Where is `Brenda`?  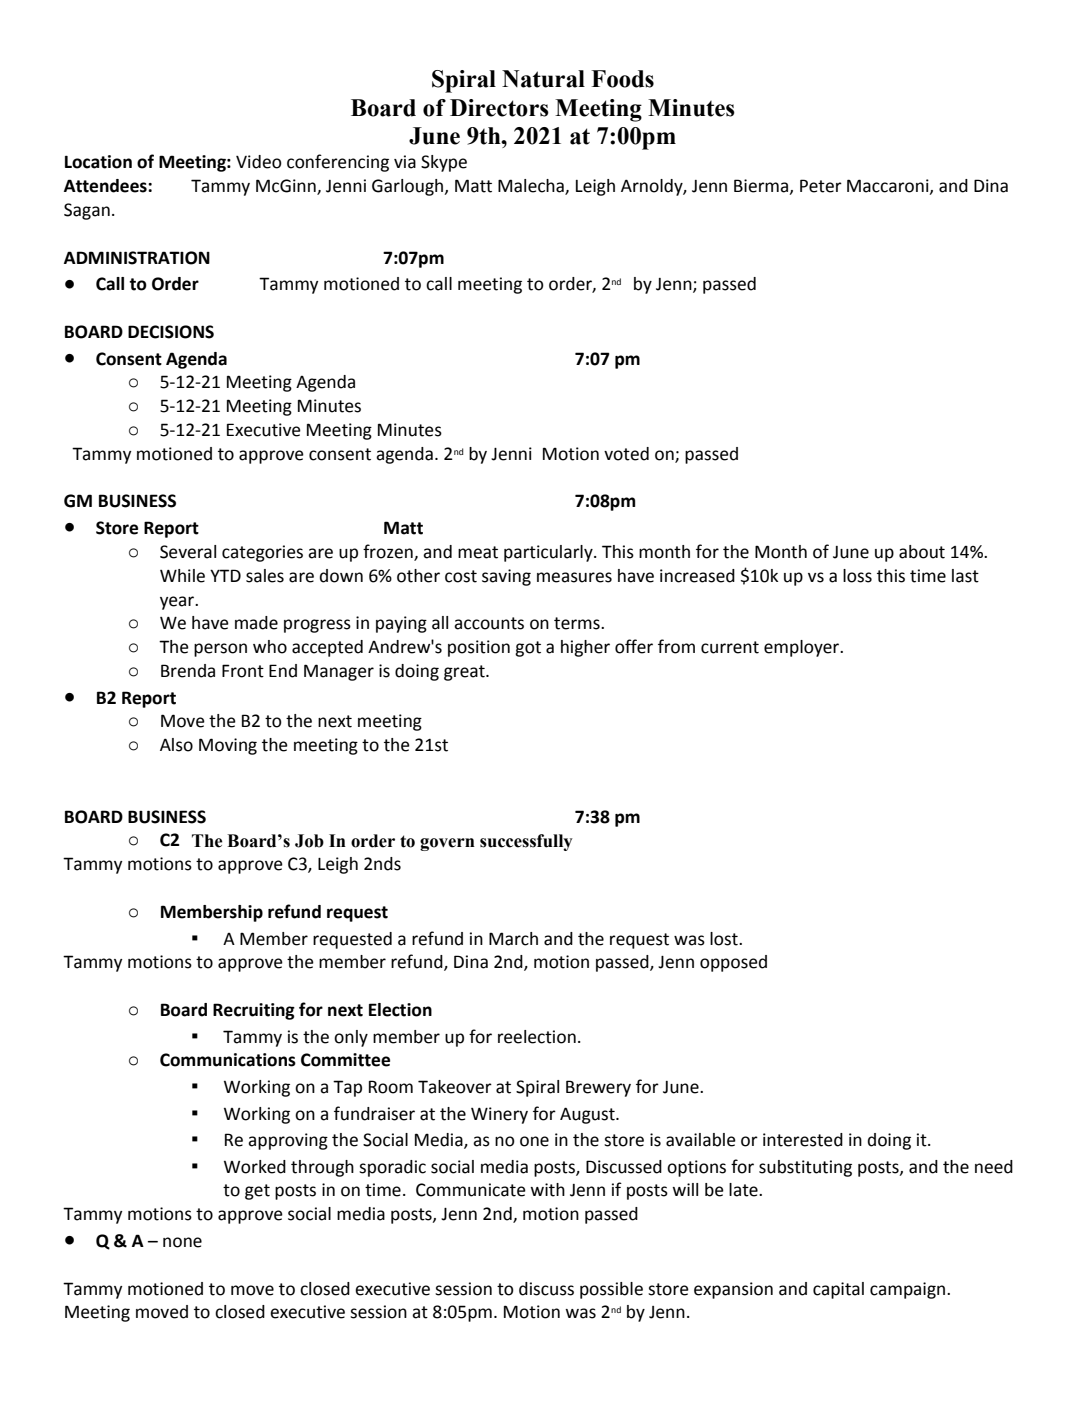
Brenda is located at coordinates (188, 671).
